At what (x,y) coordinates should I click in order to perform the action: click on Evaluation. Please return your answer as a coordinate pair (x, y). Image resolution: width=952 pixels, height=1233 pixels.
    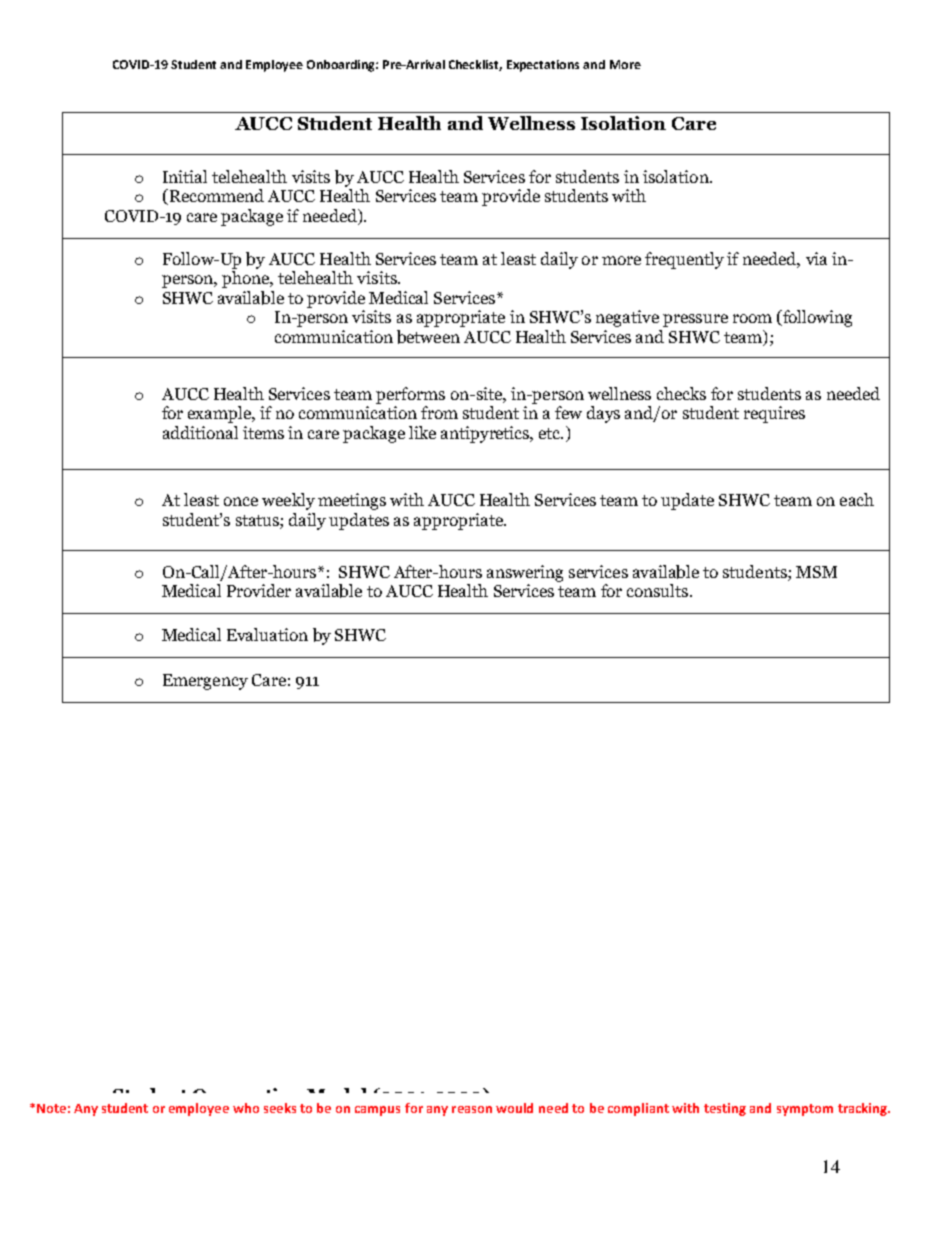
    Looking at the image, I should click on (267, 634).
